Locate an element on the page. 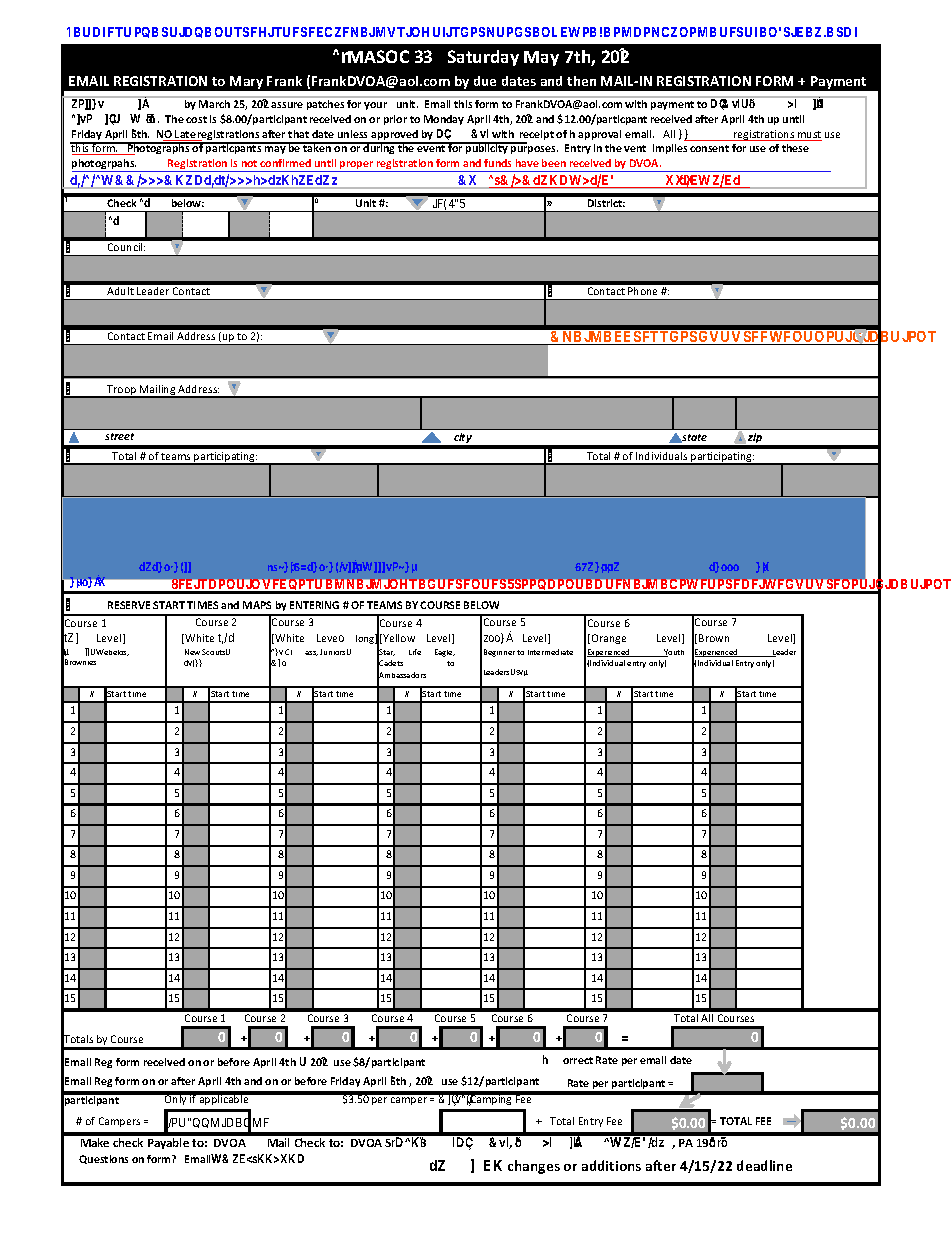 This page has height=1233, width=952. consent is located at coordinates (709, 148).
